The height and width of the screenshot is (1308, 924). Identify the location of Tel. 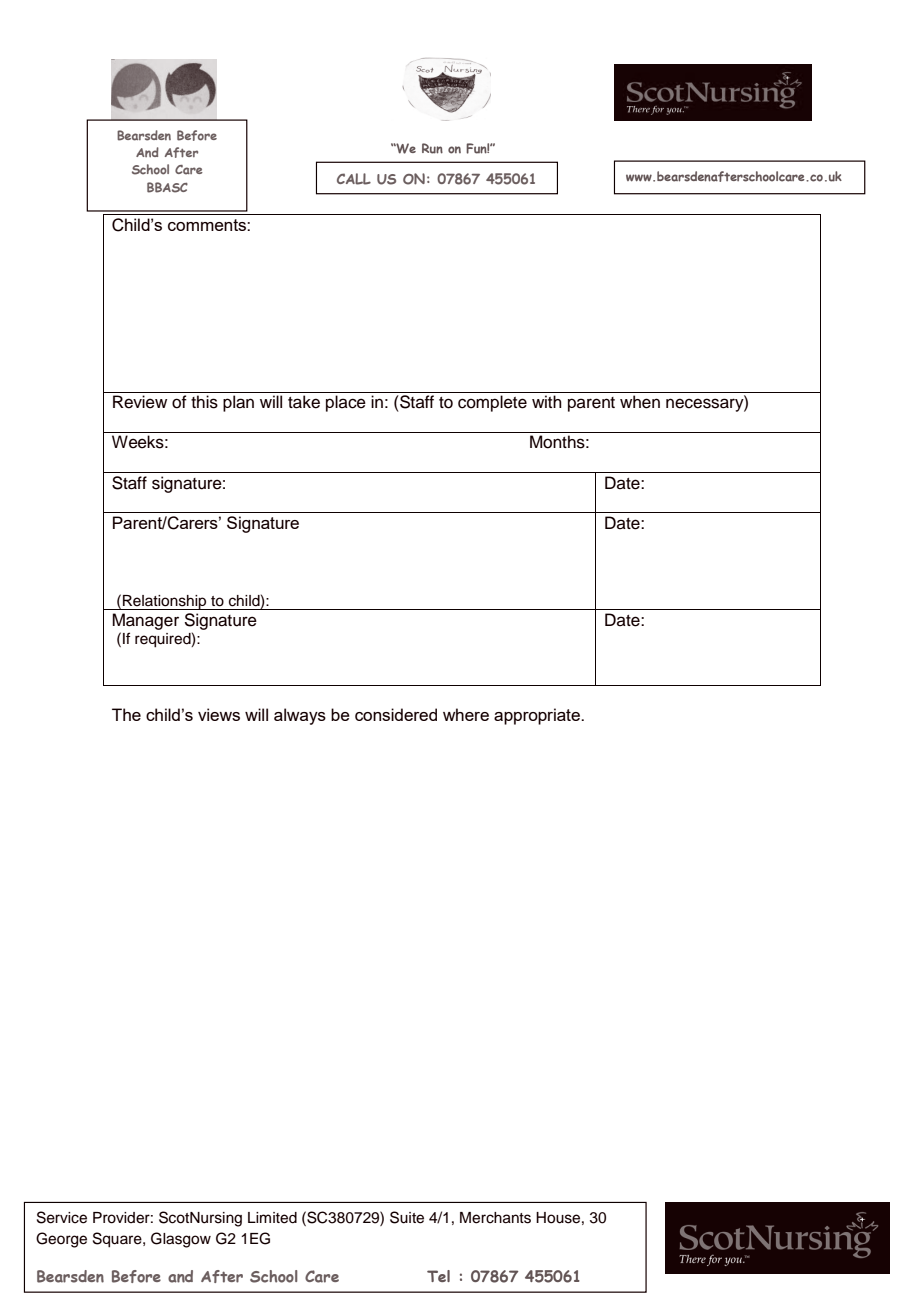
(438, 1276).
